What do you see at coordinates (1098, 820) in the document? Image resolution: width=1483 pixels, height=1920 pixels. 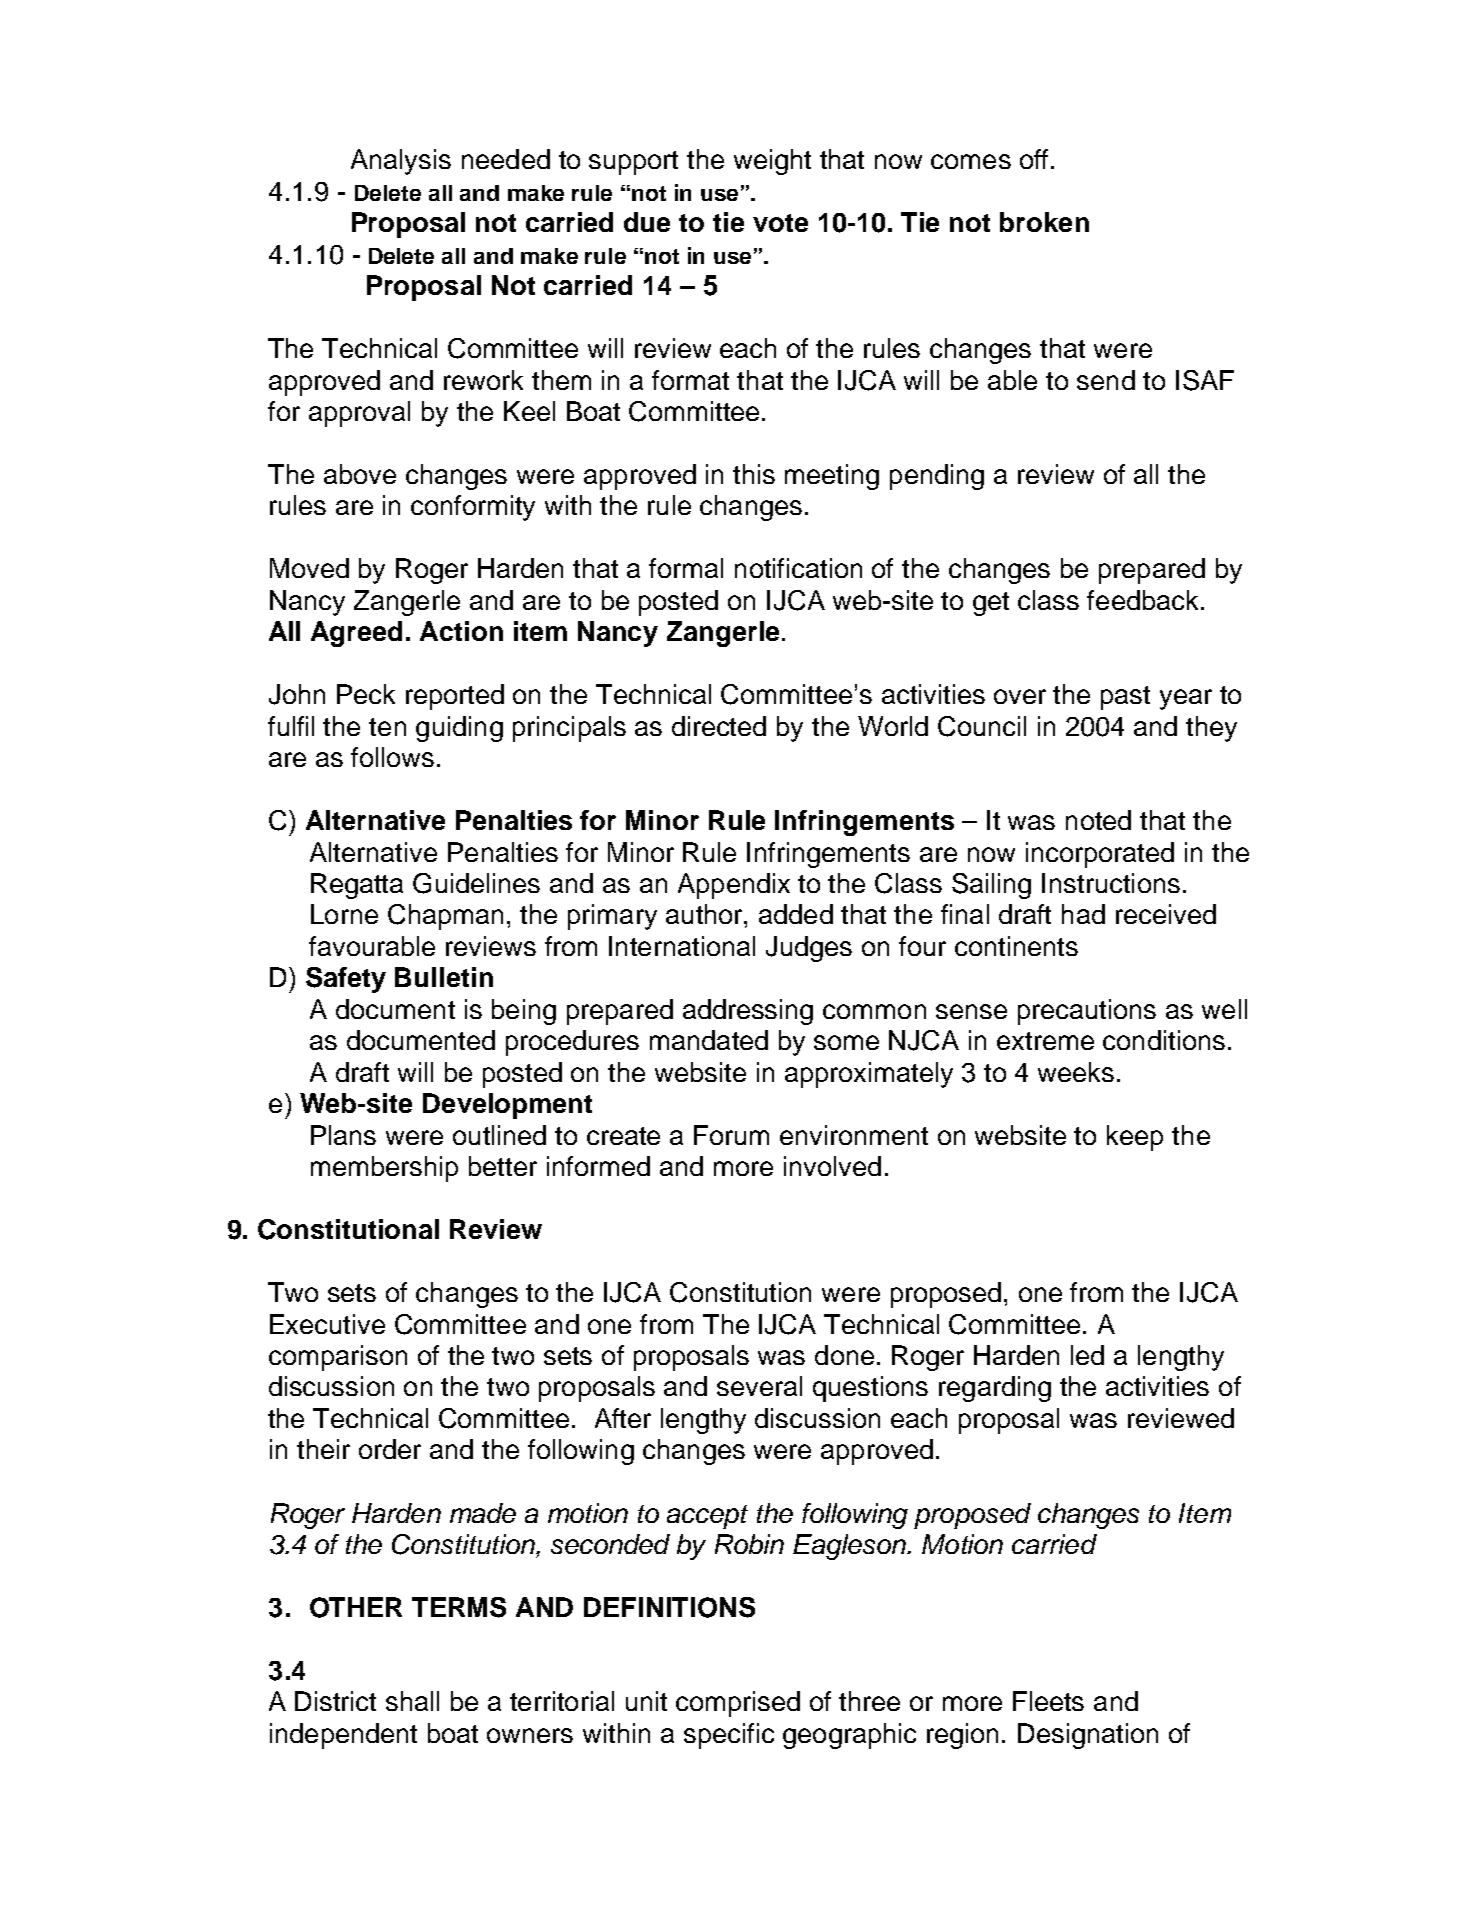 I see `noted` at bounding box center [1098, 820].
